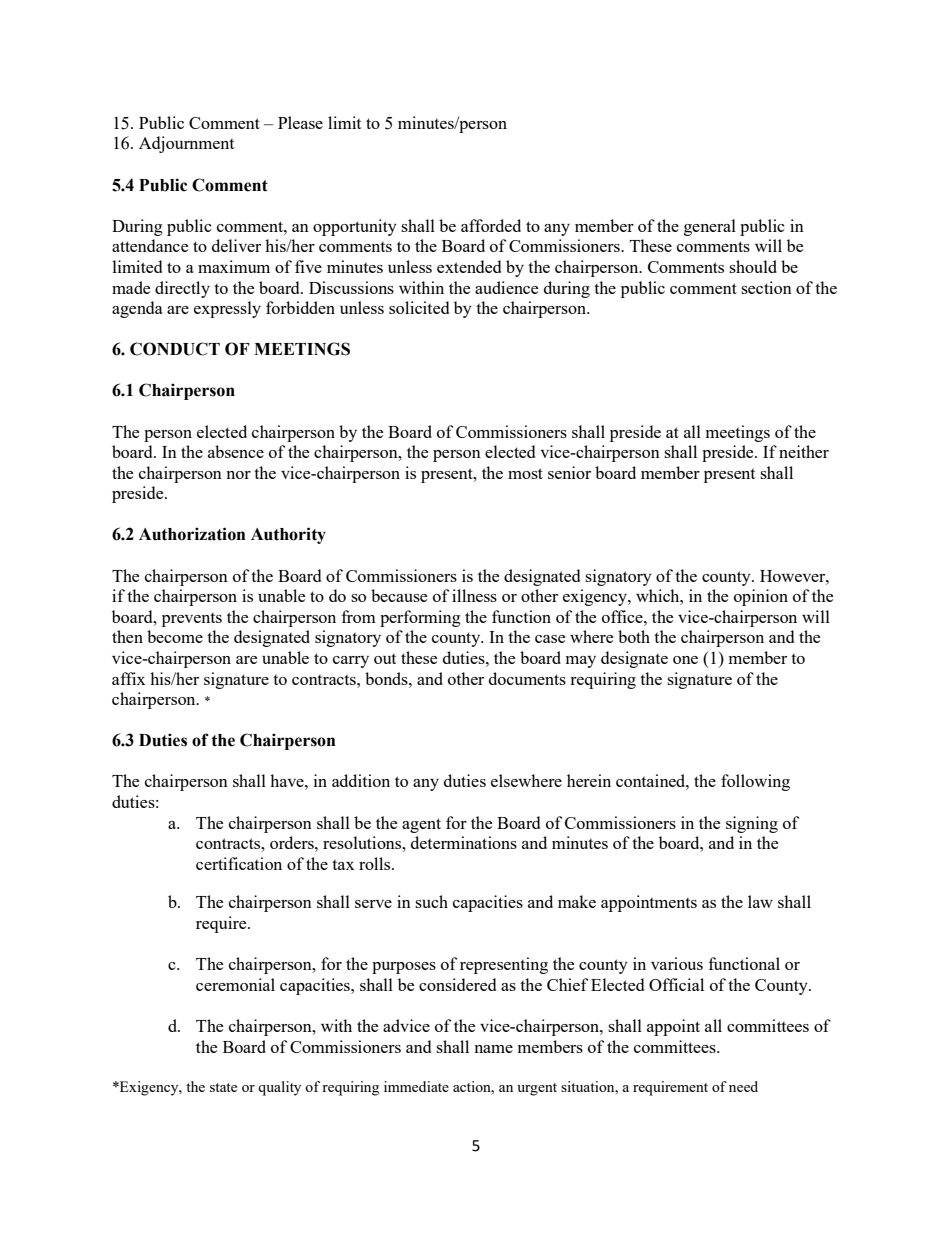 The image size is (952, 1233). Describe the element at coordinates (491, 225) in the screenshot. I see `afforded` at that location.
